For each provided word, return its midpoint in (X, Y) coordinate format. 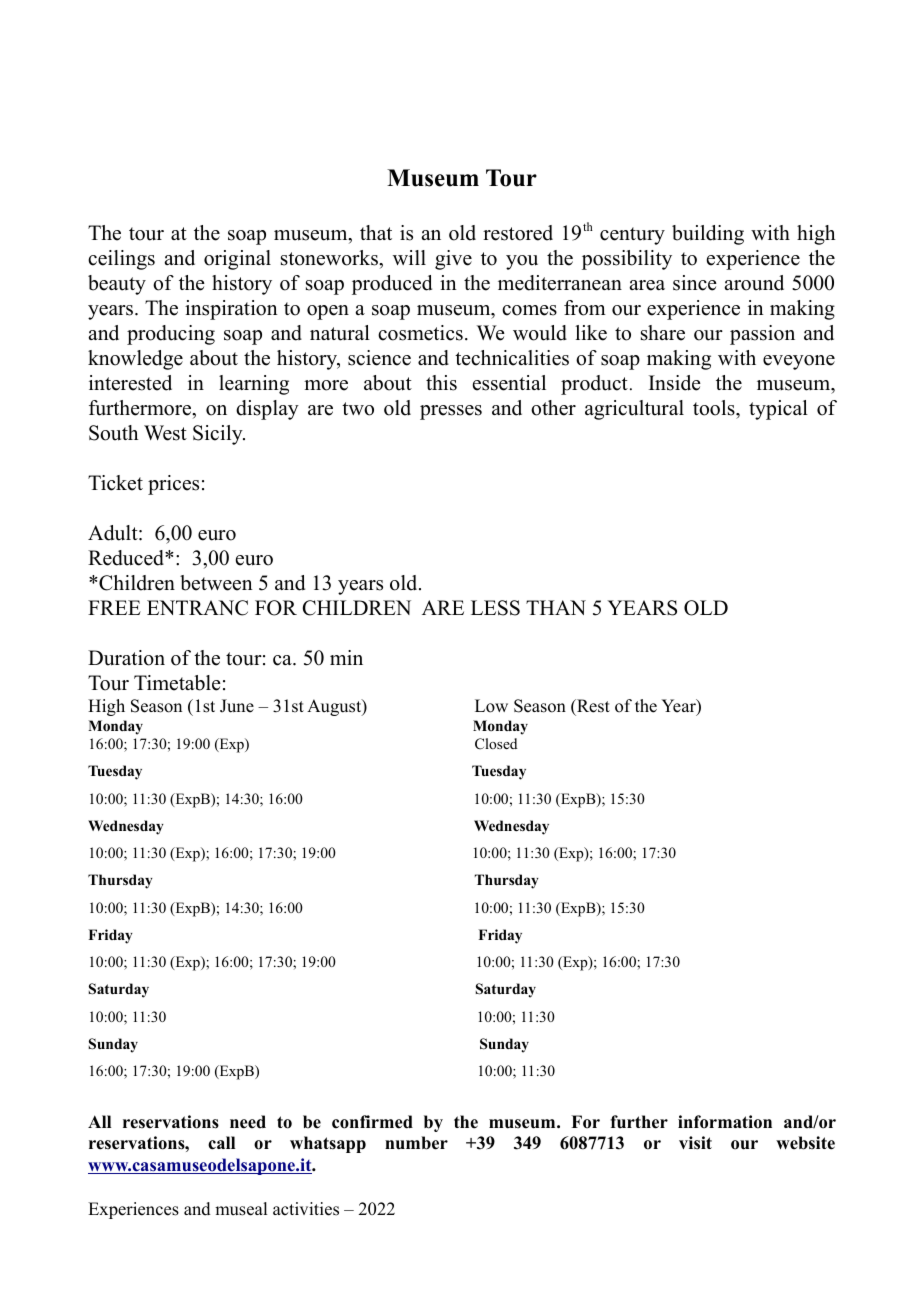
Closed (496, 744)
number (416, 1143)
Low (491, 706)
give (453, 260)
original (237, 260)
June (237, 706)
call (221, 1143)
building (708, 235)
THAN (556, 607)
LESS (495, 608)
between (216, 583)
